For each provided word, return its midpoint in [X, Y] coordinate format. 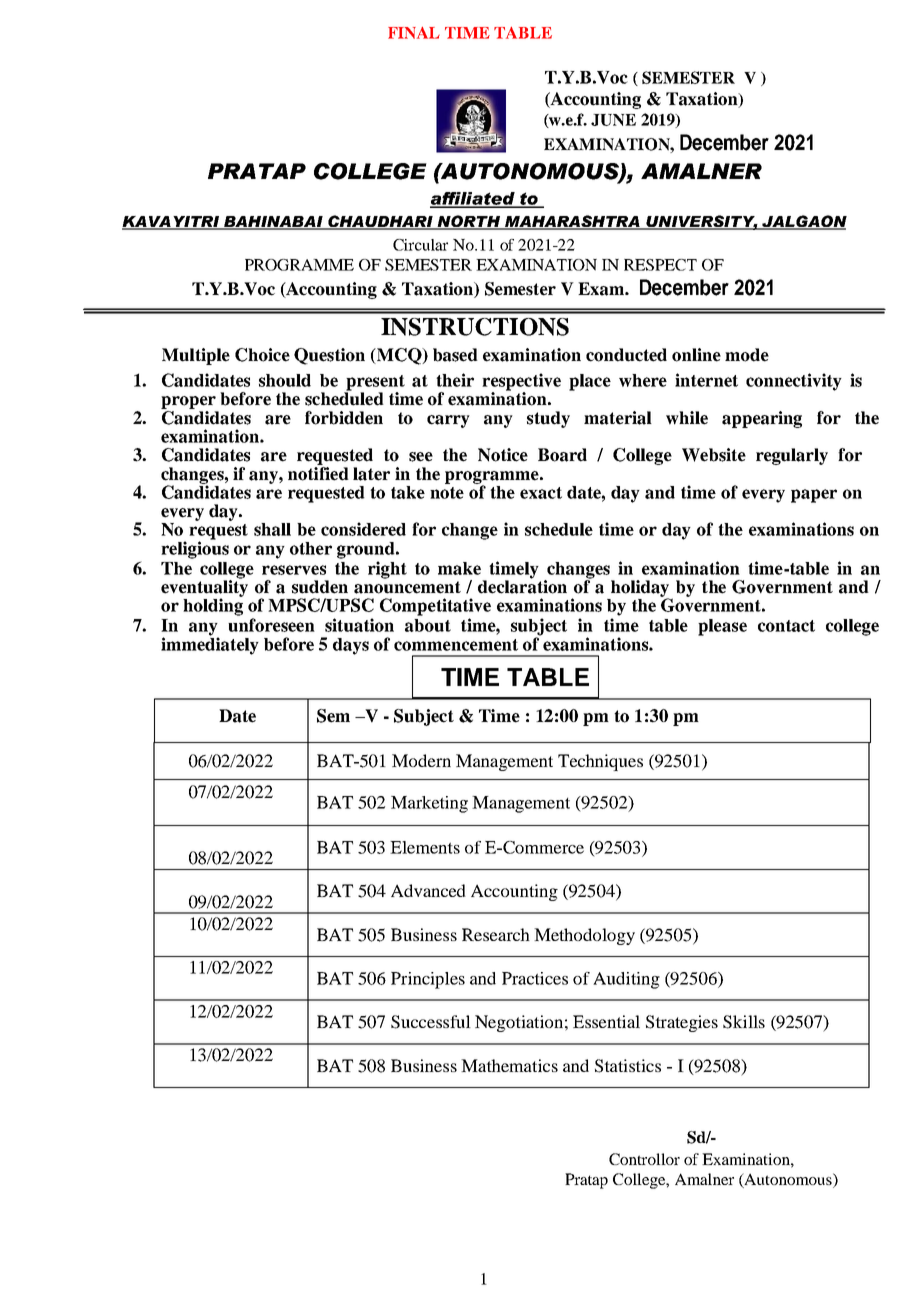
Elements [425, 847]
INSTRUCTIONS [475, 327]
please [722, 627]
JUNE [613, 120]
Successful [431, 1022]
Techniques [600, 762]
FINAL [414, 33]
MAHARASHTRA [572, 222]
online [696, 355]
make [459, 568]
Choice [262, 355]
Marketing [429, 804]
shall [272, 529]
